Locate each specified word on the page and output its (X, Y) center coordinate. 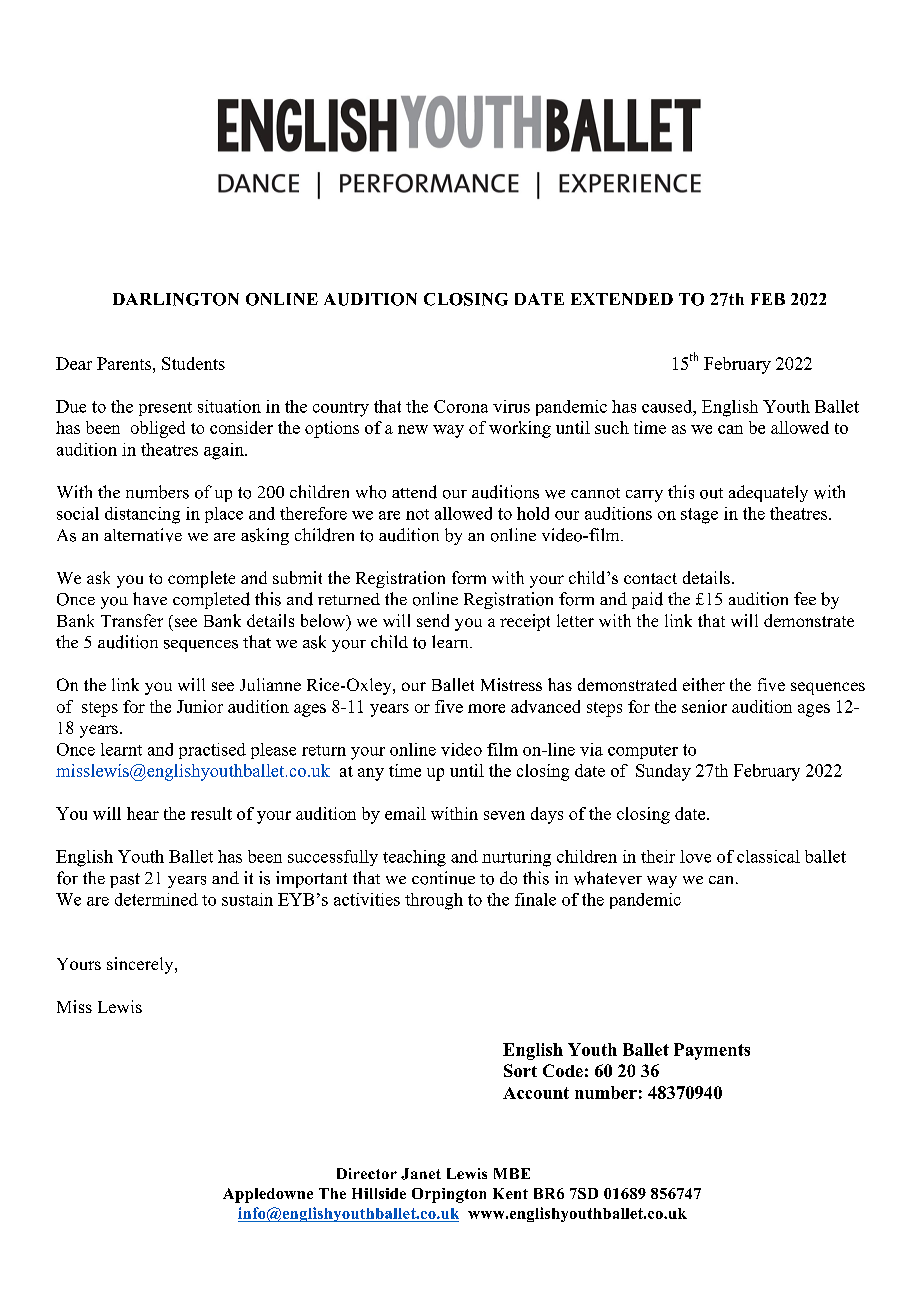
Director (367, 1173)
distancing (142, 515)
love (695, 856)
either (704, 684)
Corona (461, 406)
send (433, 620)
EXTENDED (622, 299)
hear (143, 813)
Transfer (132, 620)
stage (699, 516)
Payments (712, 1051)
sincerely (141, 965)
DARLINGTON (176, 299)
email (405, 813)
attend (414, 492)
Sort (520, 1070)
